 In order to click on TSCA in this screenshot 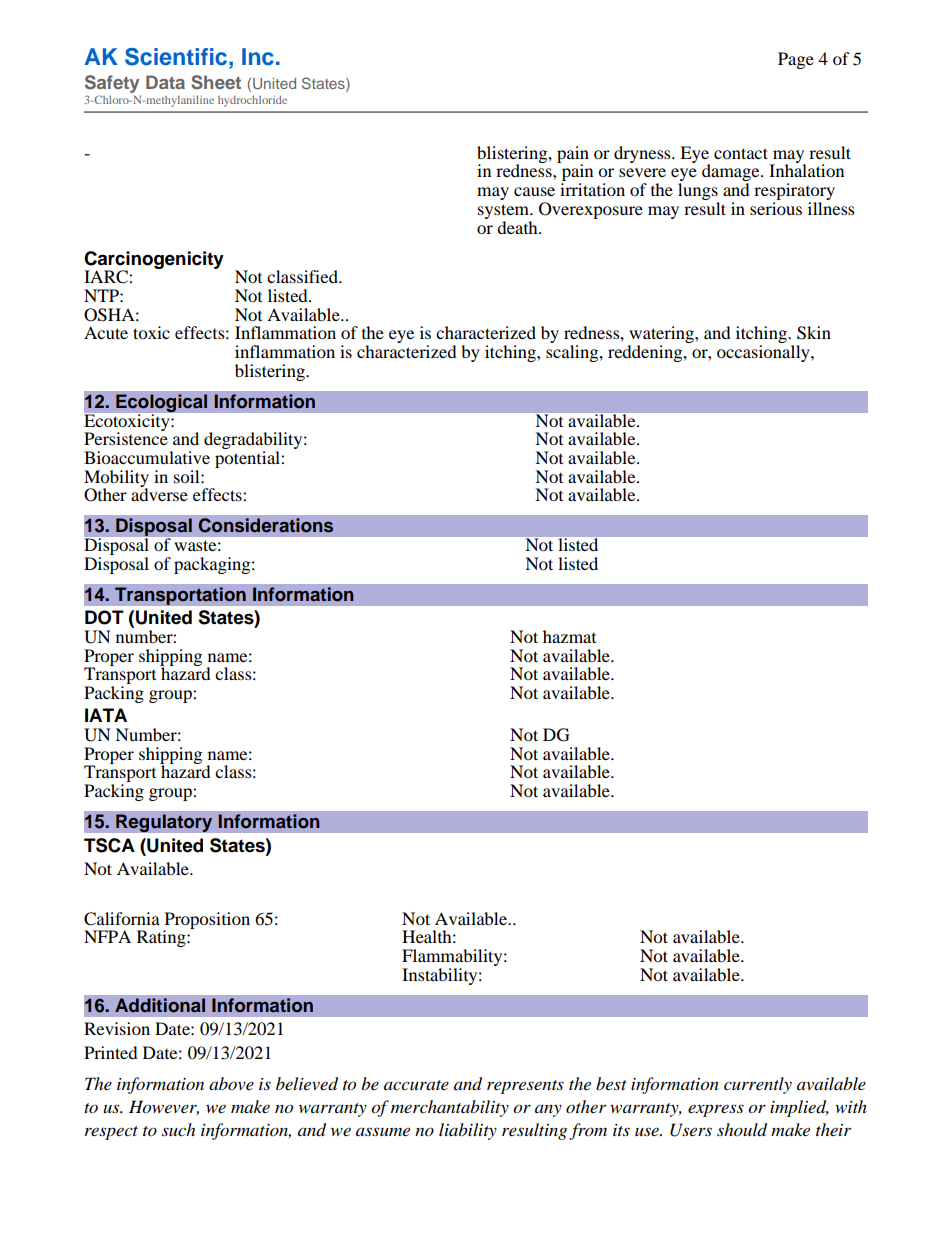, I will do `click(109, 845)`.
